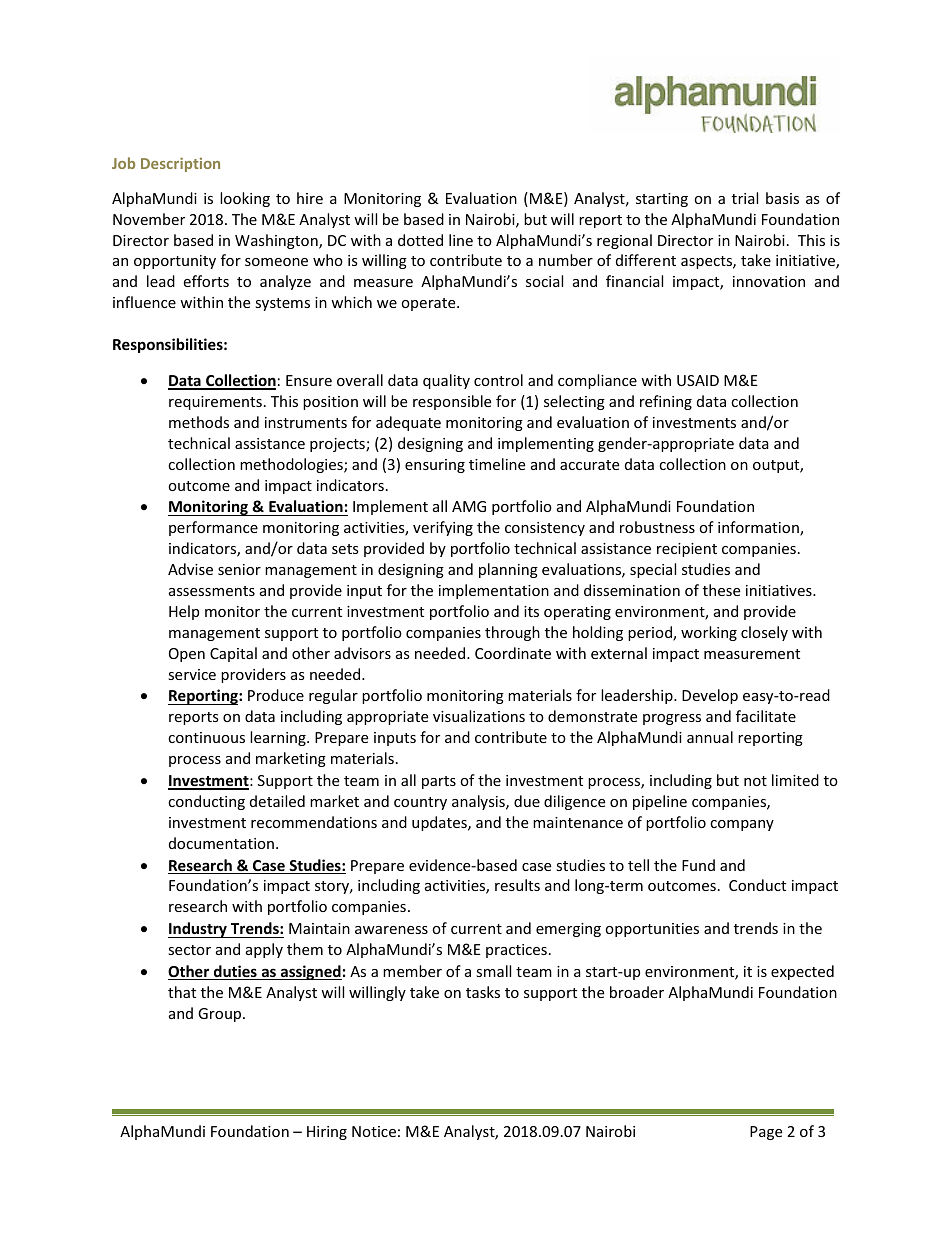 The image size is (952, 1233). What do you see at coordinates (479, 802) in the screenshot?
I see `analysis` at bounding box center [479, 802].
